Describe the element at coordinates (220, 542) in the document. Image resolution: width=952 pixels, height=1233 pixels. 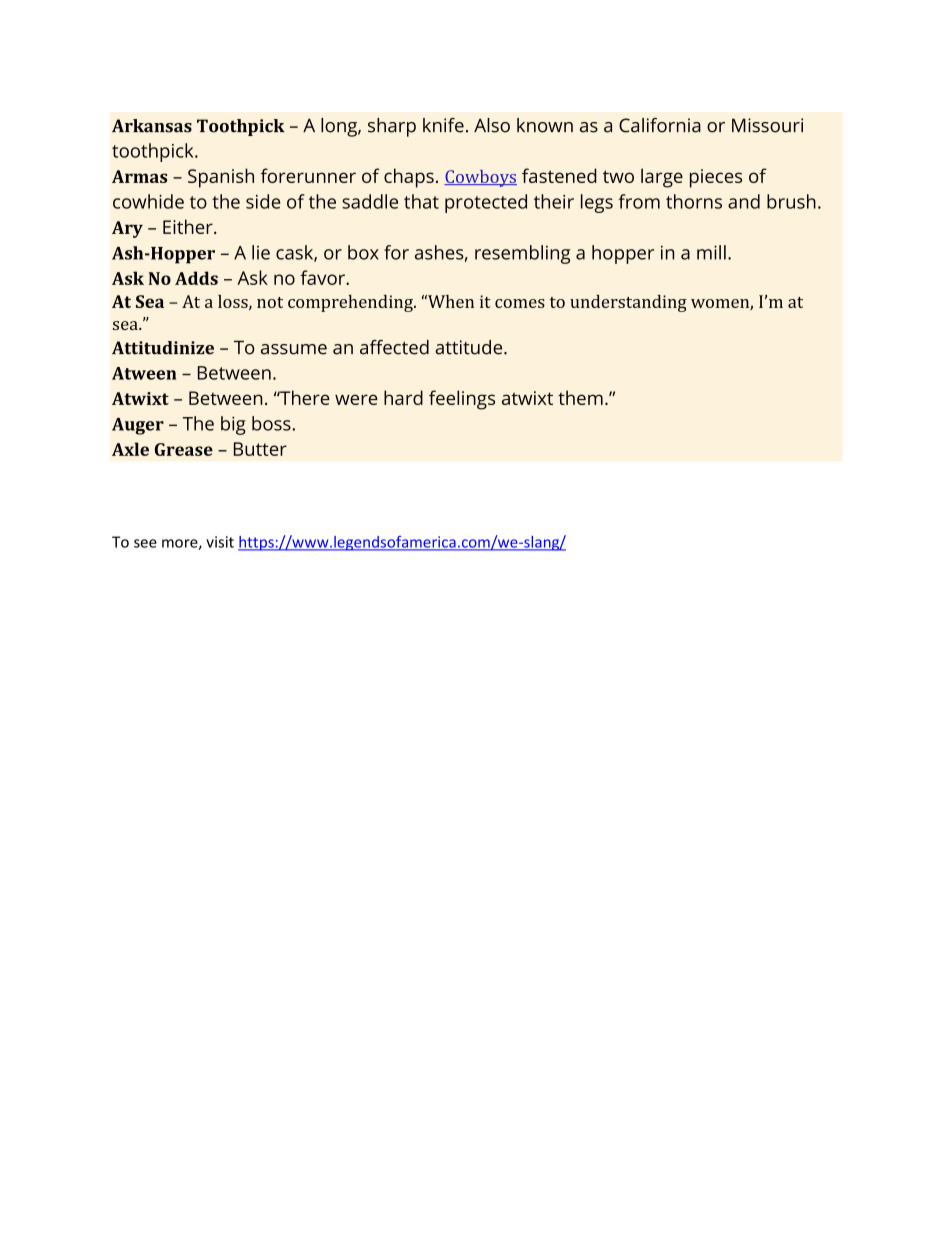
I see `visit` at that location.
